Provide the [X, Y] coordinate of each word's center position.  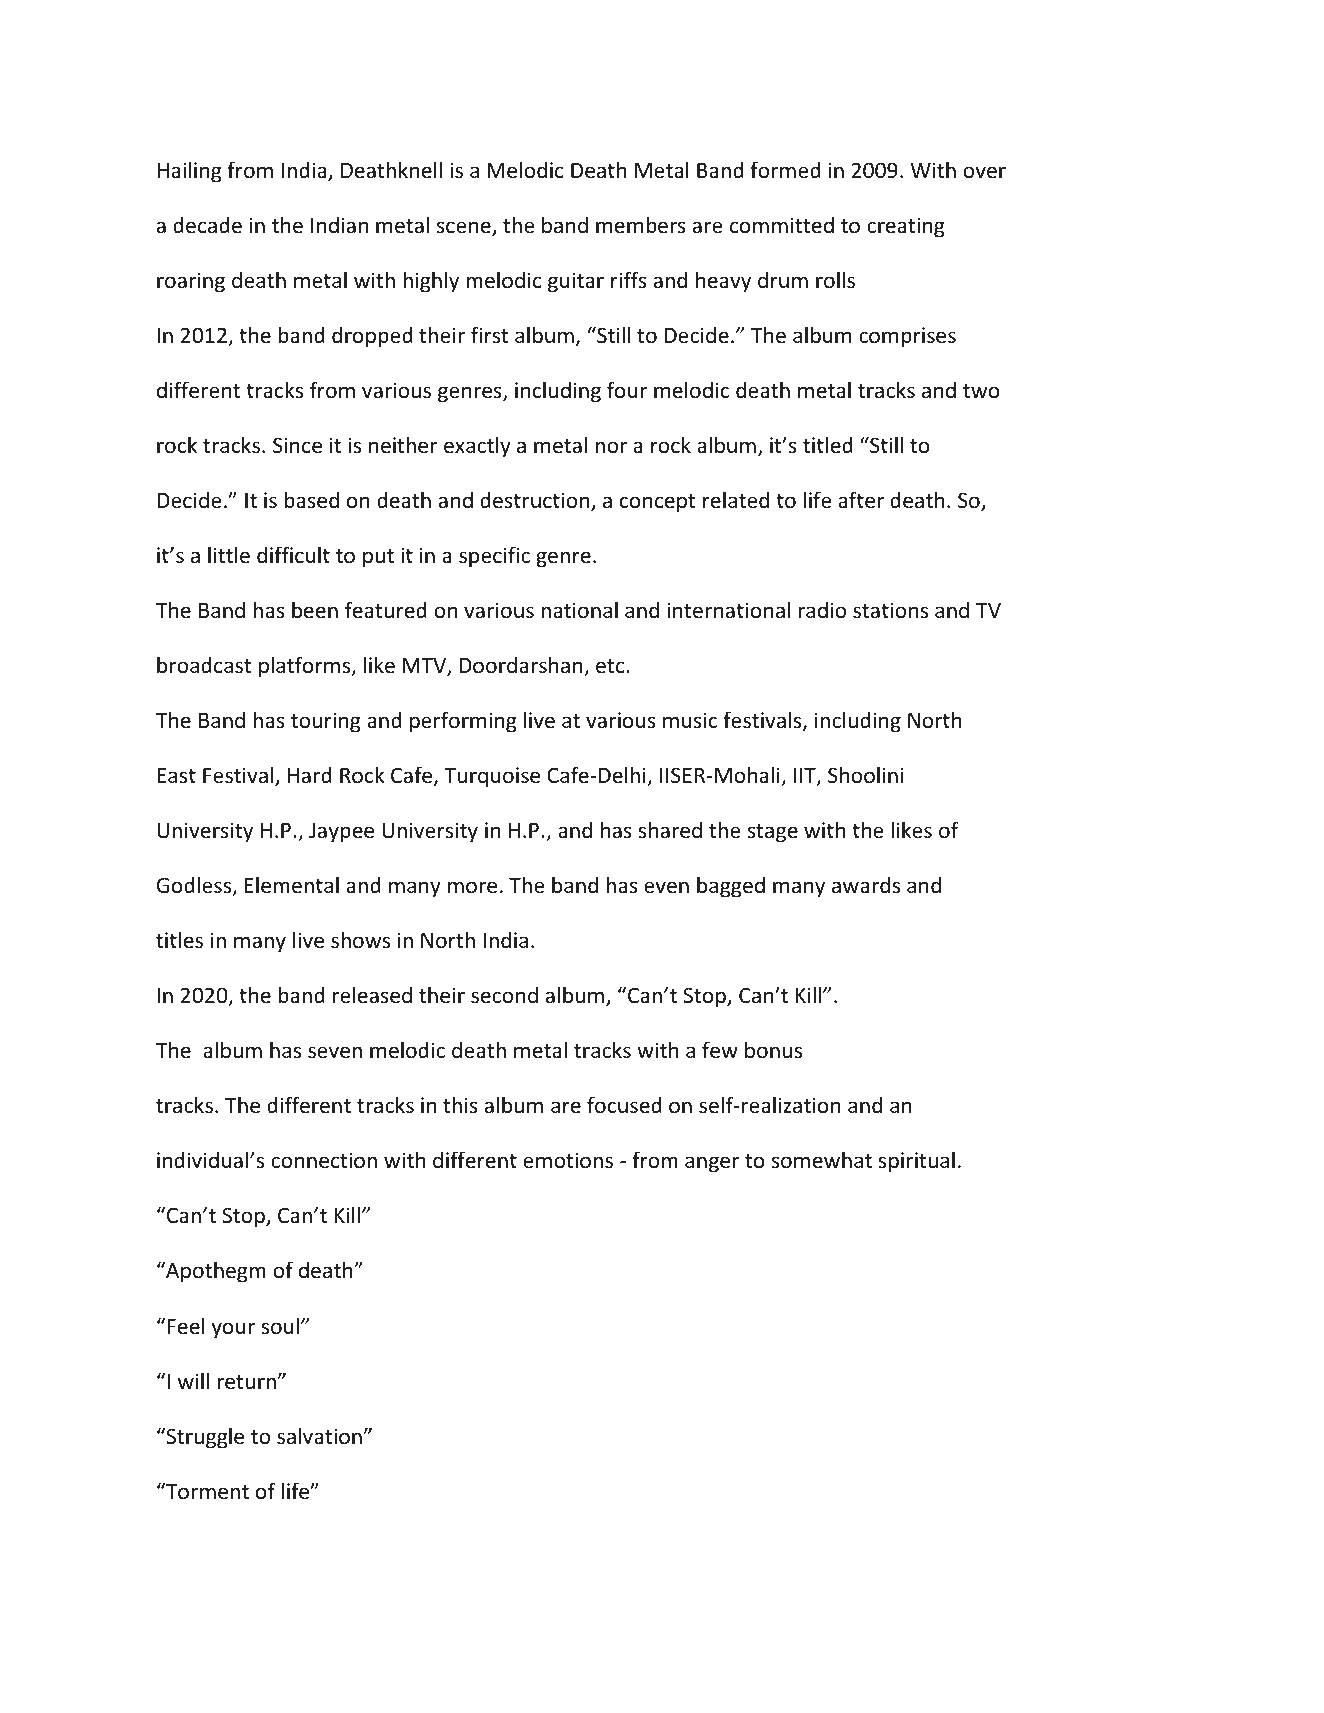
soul [280, 1325]
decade [207, 225]
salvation [319, 1436]
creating [906, 227]
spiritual [916, 1162]
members [641, 225]
